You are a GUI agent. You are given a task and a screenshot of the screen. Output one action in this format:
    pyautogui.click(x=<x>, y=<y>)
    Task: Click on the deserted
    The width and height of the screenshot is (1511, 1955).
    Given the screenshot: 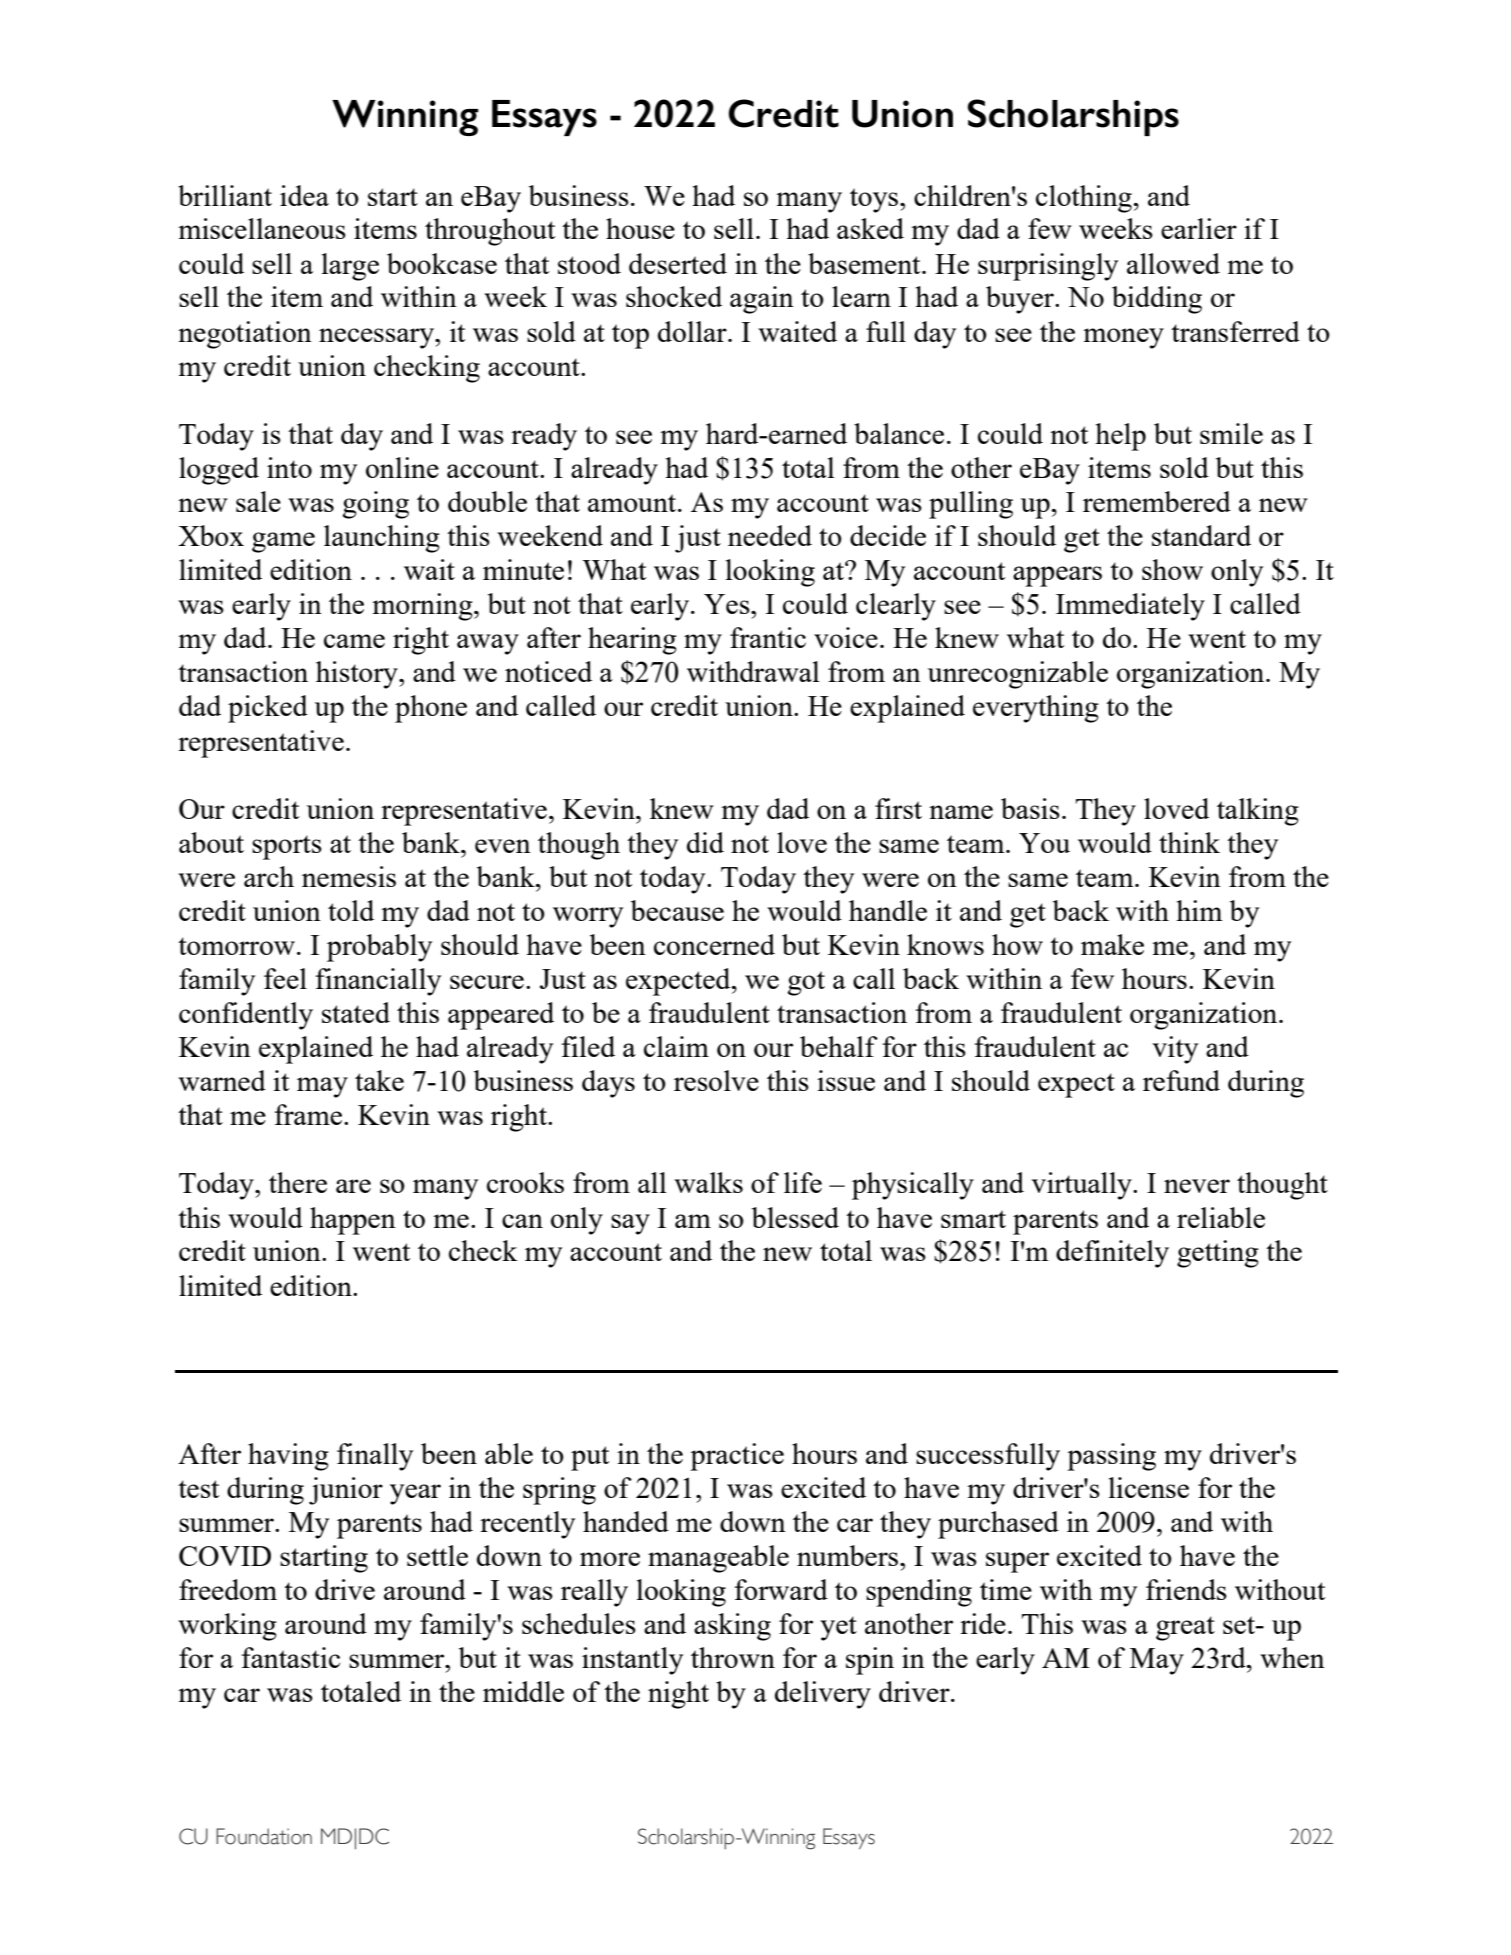 What is the action you would take?
    pyautogui.click(x=678, y=263)
